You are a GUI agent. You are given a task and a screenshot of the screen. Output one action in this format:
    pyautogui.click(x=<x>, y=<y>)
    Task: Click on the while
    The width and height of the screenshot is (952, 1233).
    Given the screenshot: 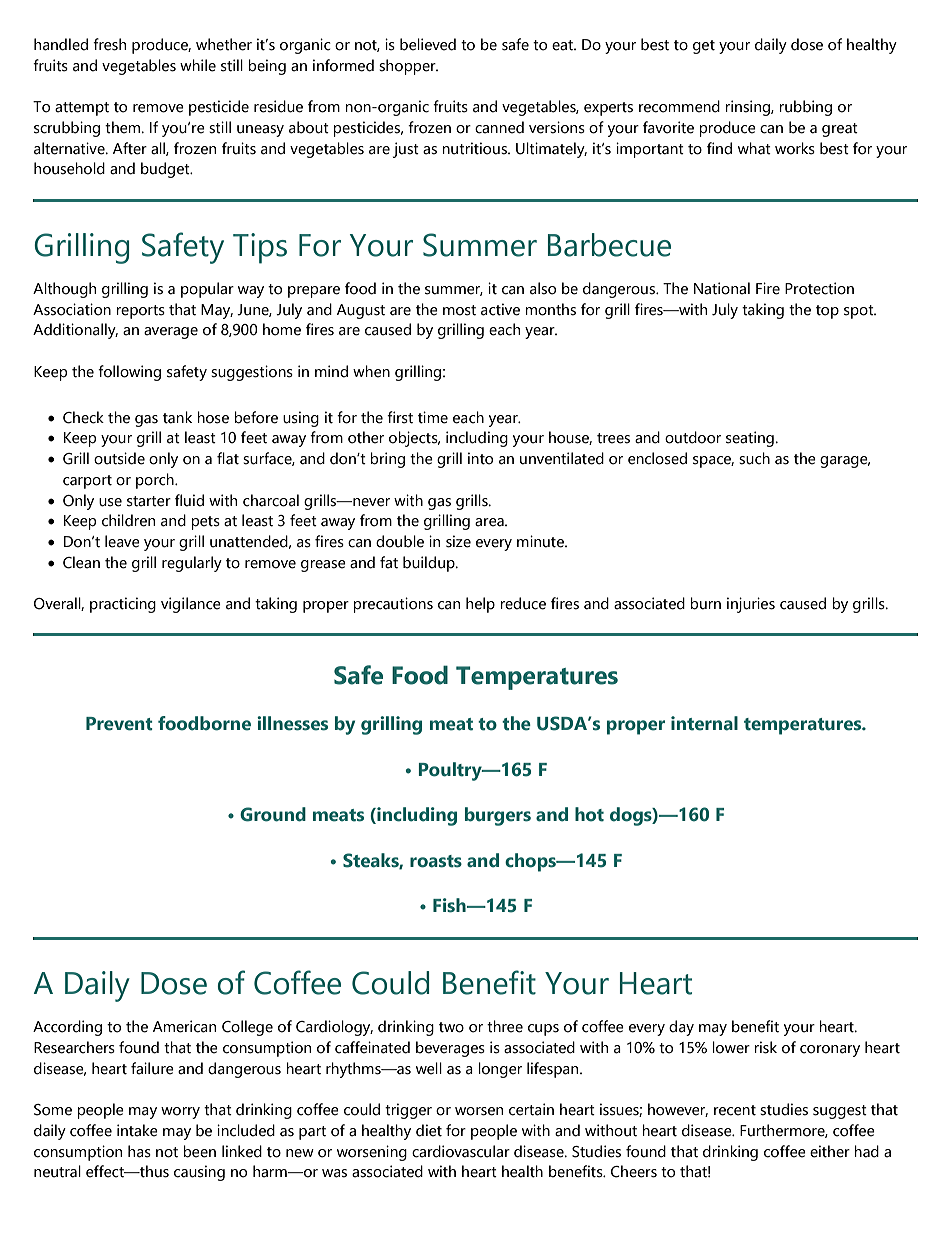 What is the action you would take?
    pyautogui.click(x=198, y=65)
